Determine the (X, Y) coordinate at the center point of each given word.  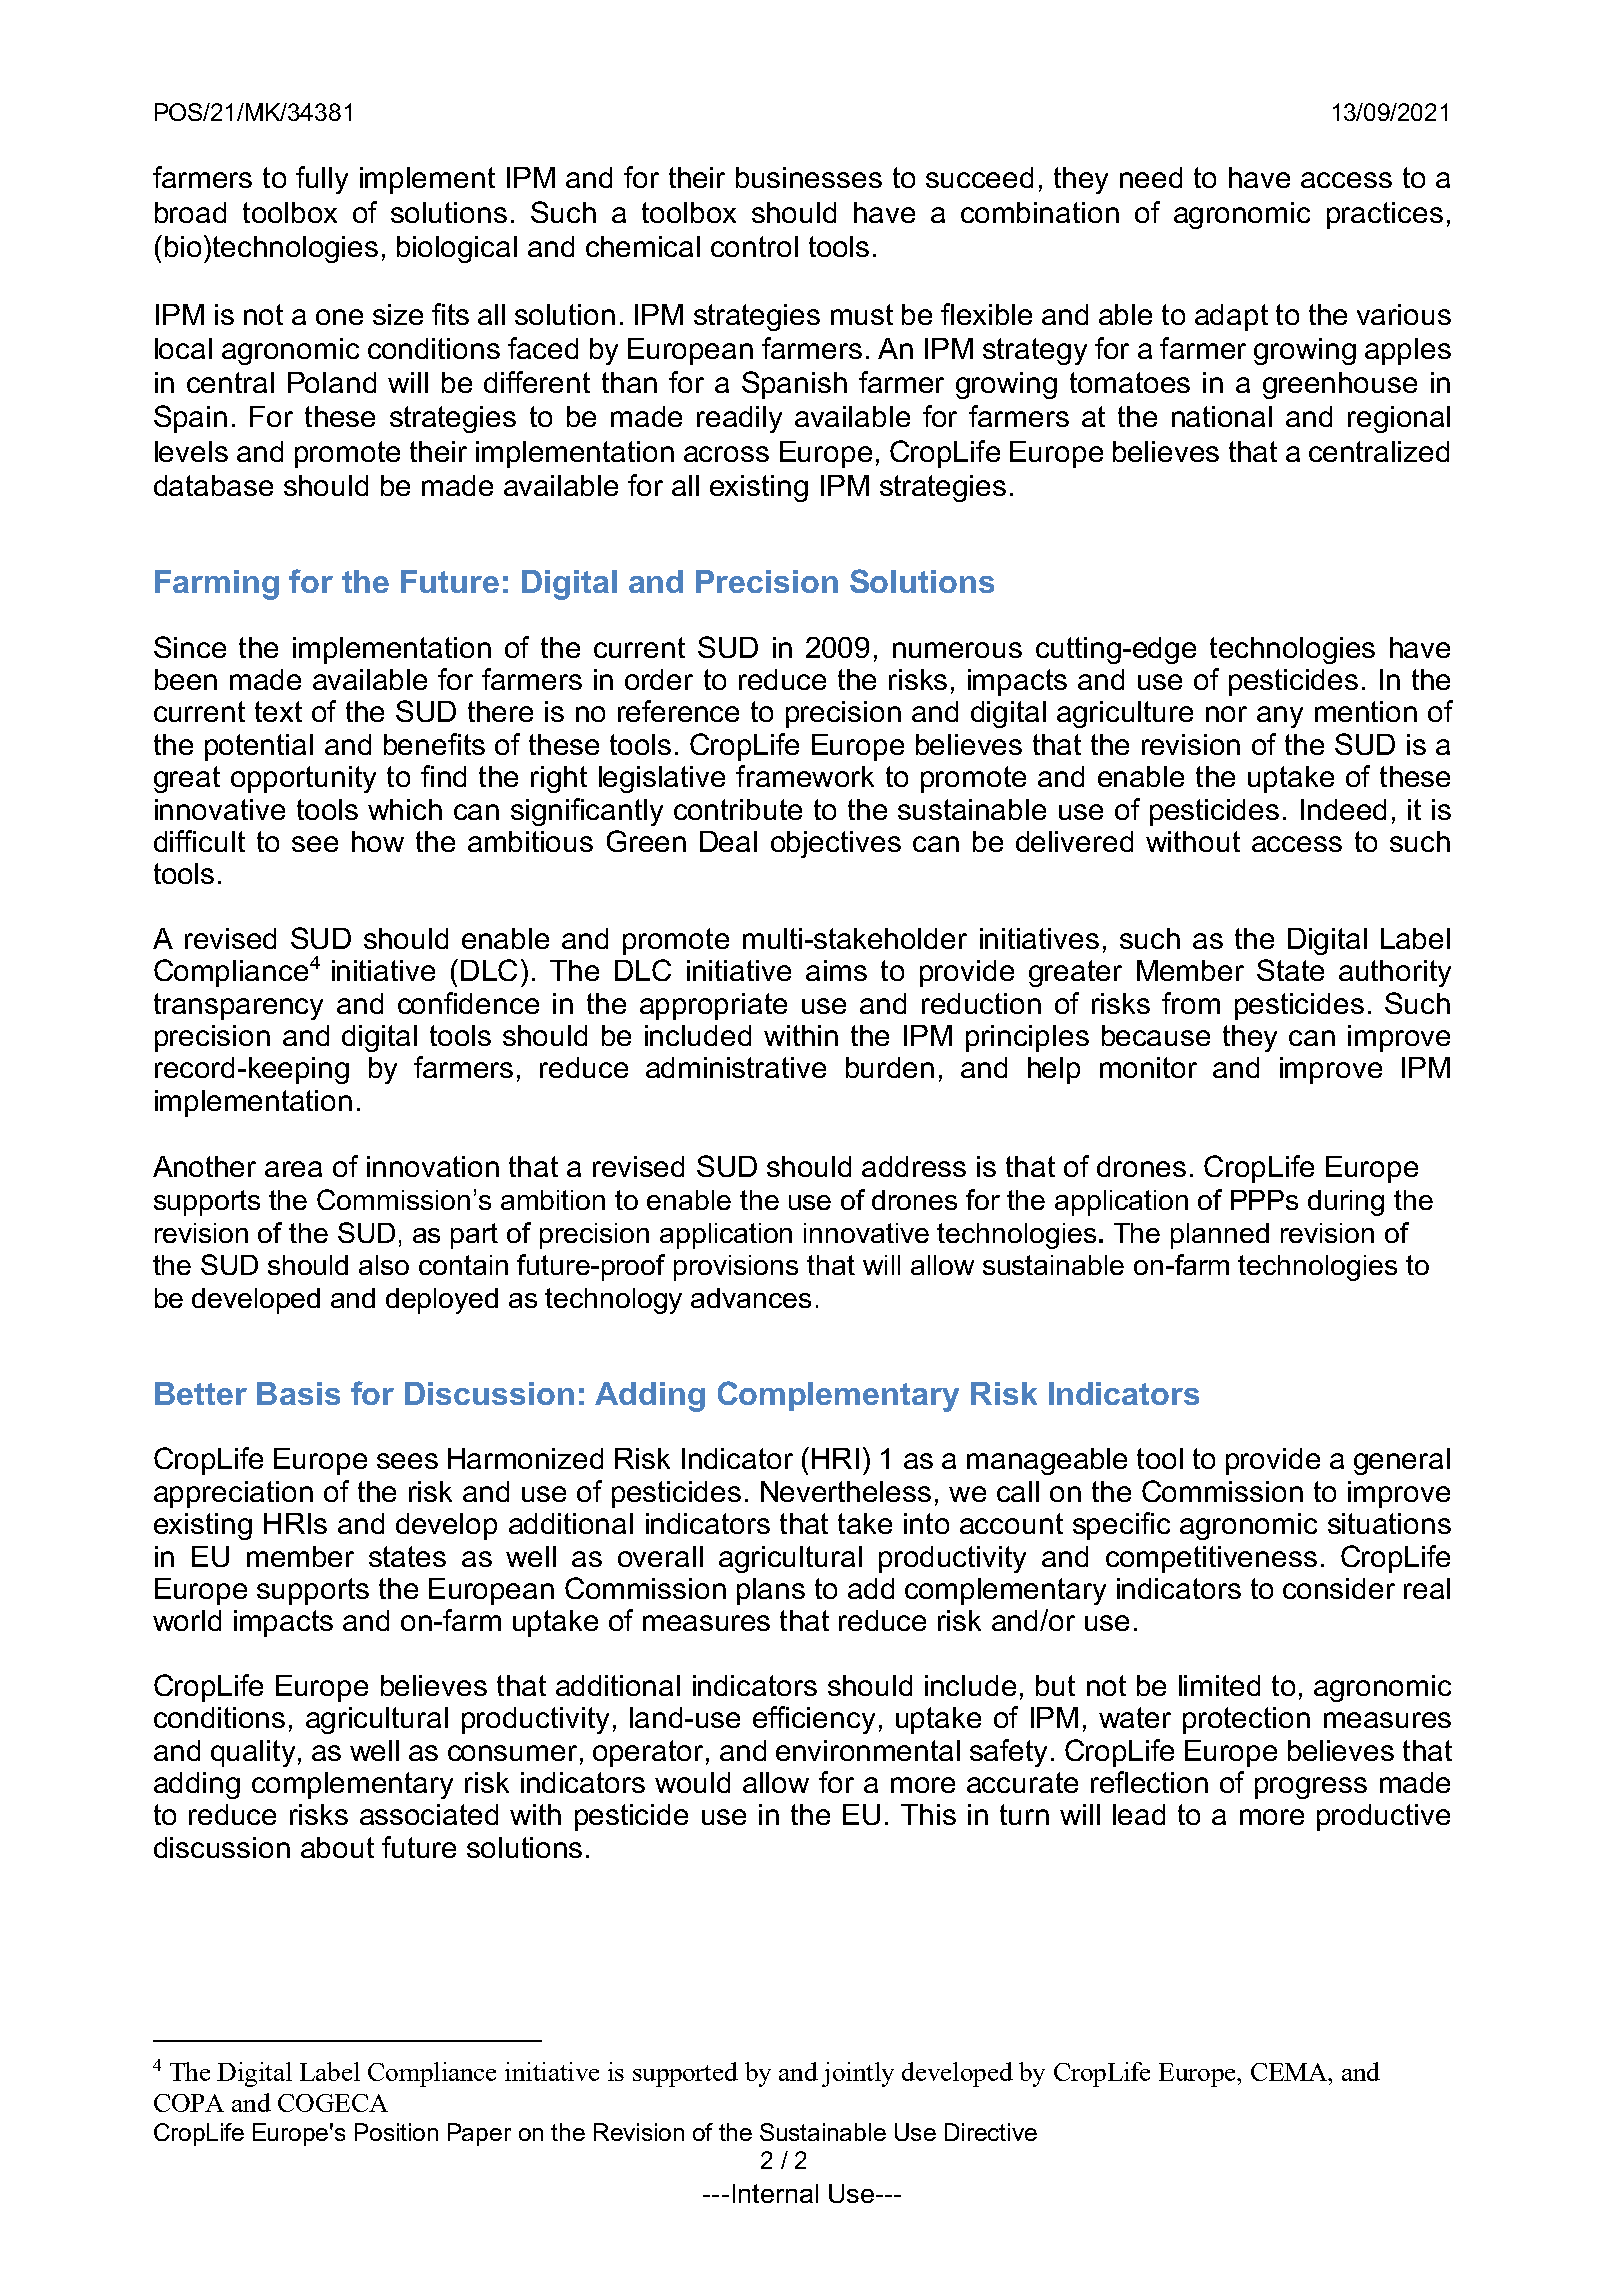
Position (396, 2132)
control (754, 246)
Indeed (1343, 809)
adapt (1231, 317)
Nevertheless (846, 1491)
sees (407, 1461)
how (378, 841)
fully (322, 180)
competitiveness (1211, 1559)
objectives (836, 844)
